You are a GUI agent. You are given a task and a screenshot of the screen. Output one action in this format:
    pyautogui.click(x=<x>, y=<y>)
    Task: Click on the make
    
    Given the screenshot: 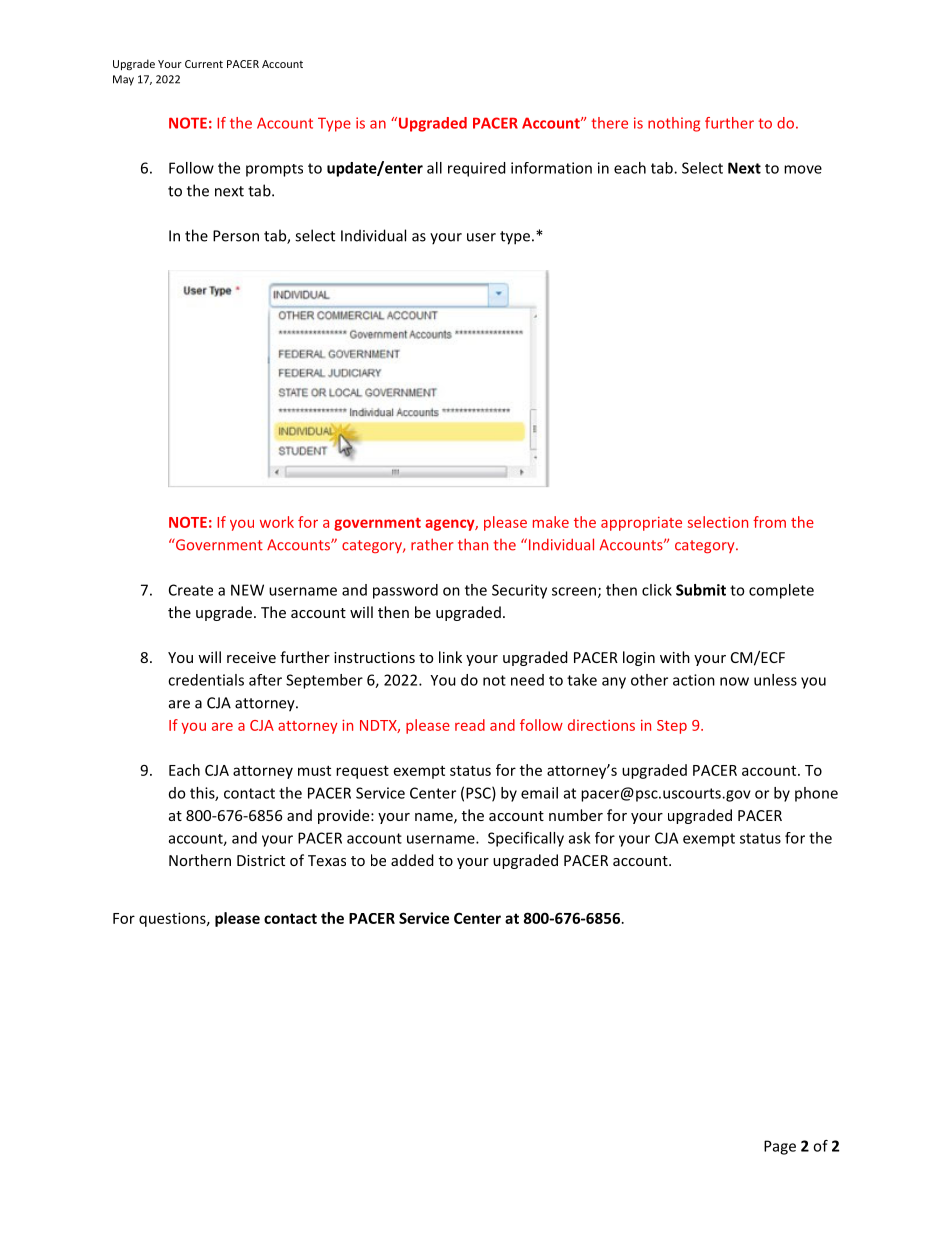 What is the action you would take?
    pyautogui.click(x=551, y=522)
